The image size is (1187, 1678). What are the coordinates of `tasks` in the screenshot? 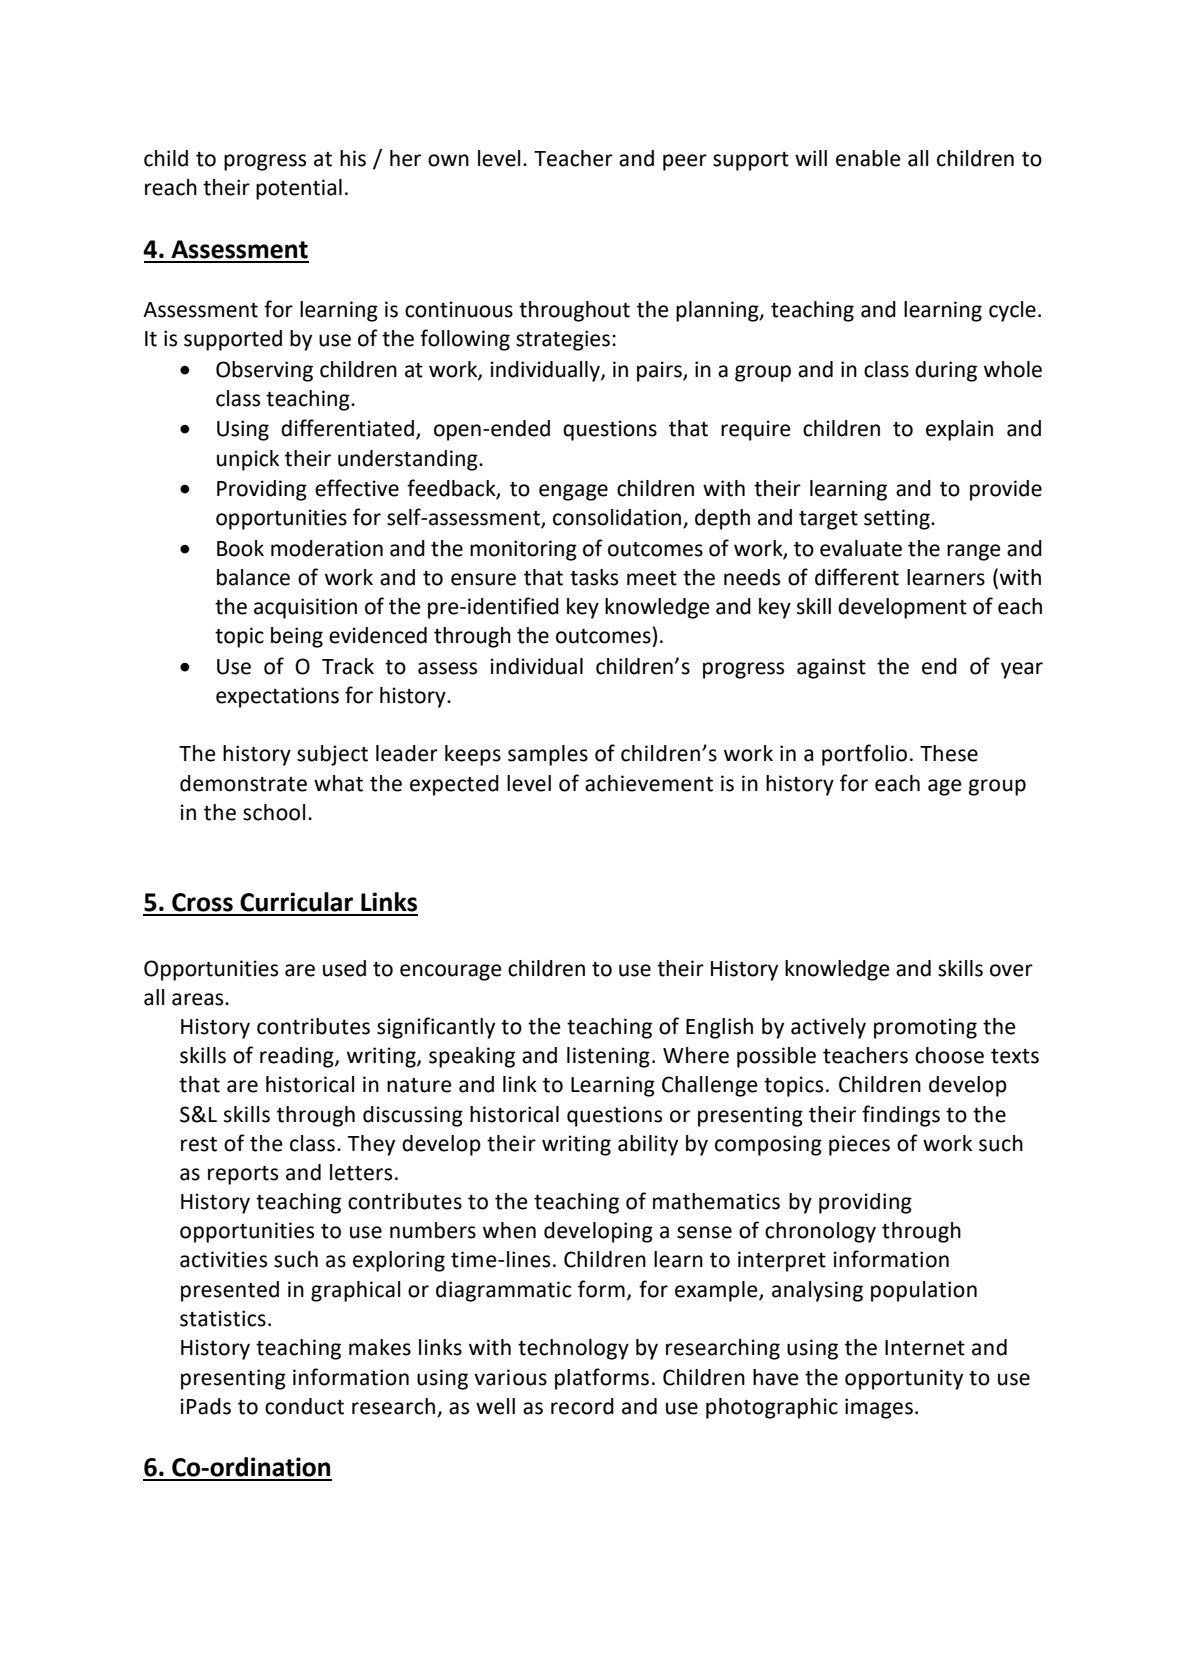 It's located at (594, 577).
